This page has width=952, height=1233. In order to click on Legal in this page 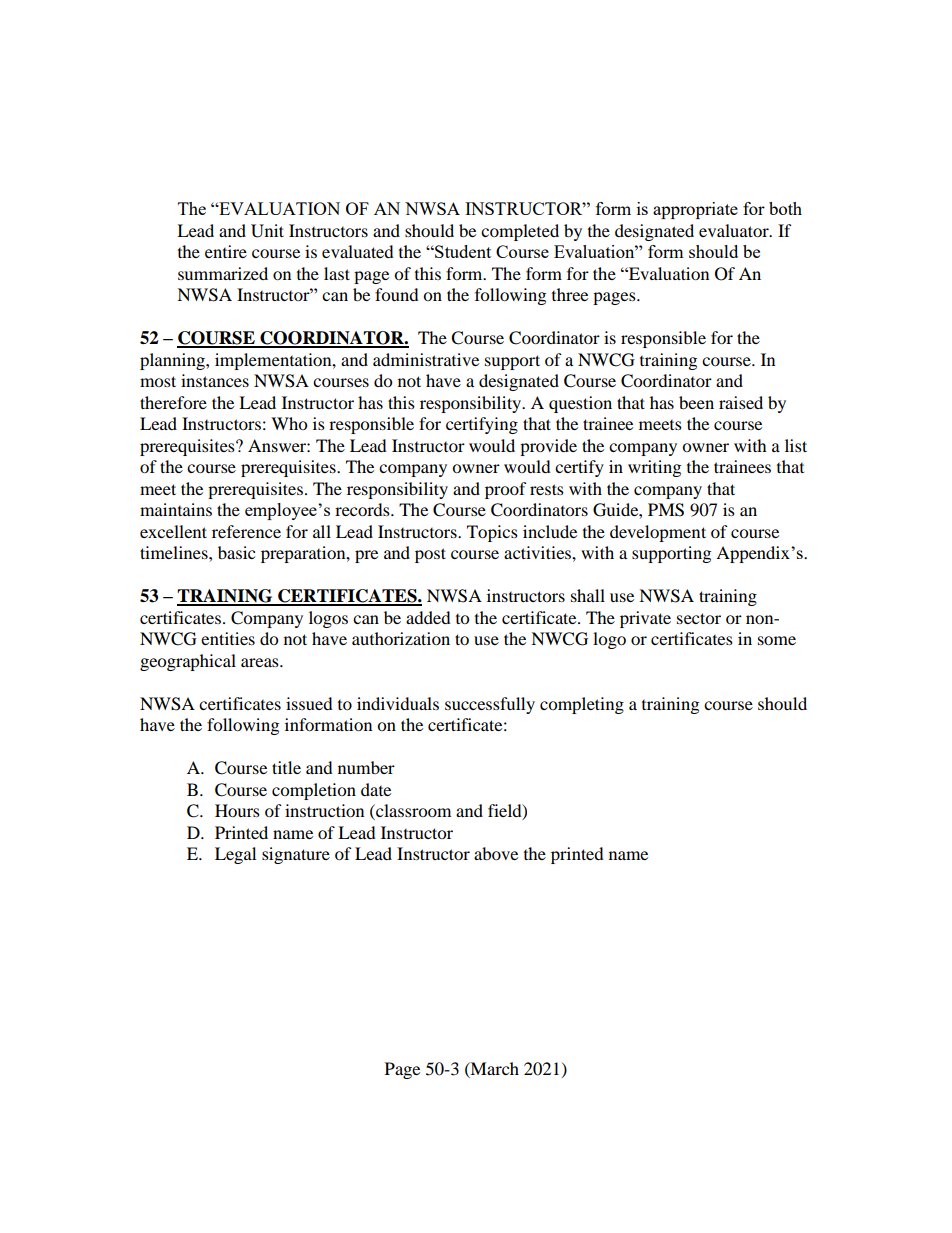, I will do `click(235, 855)`.
